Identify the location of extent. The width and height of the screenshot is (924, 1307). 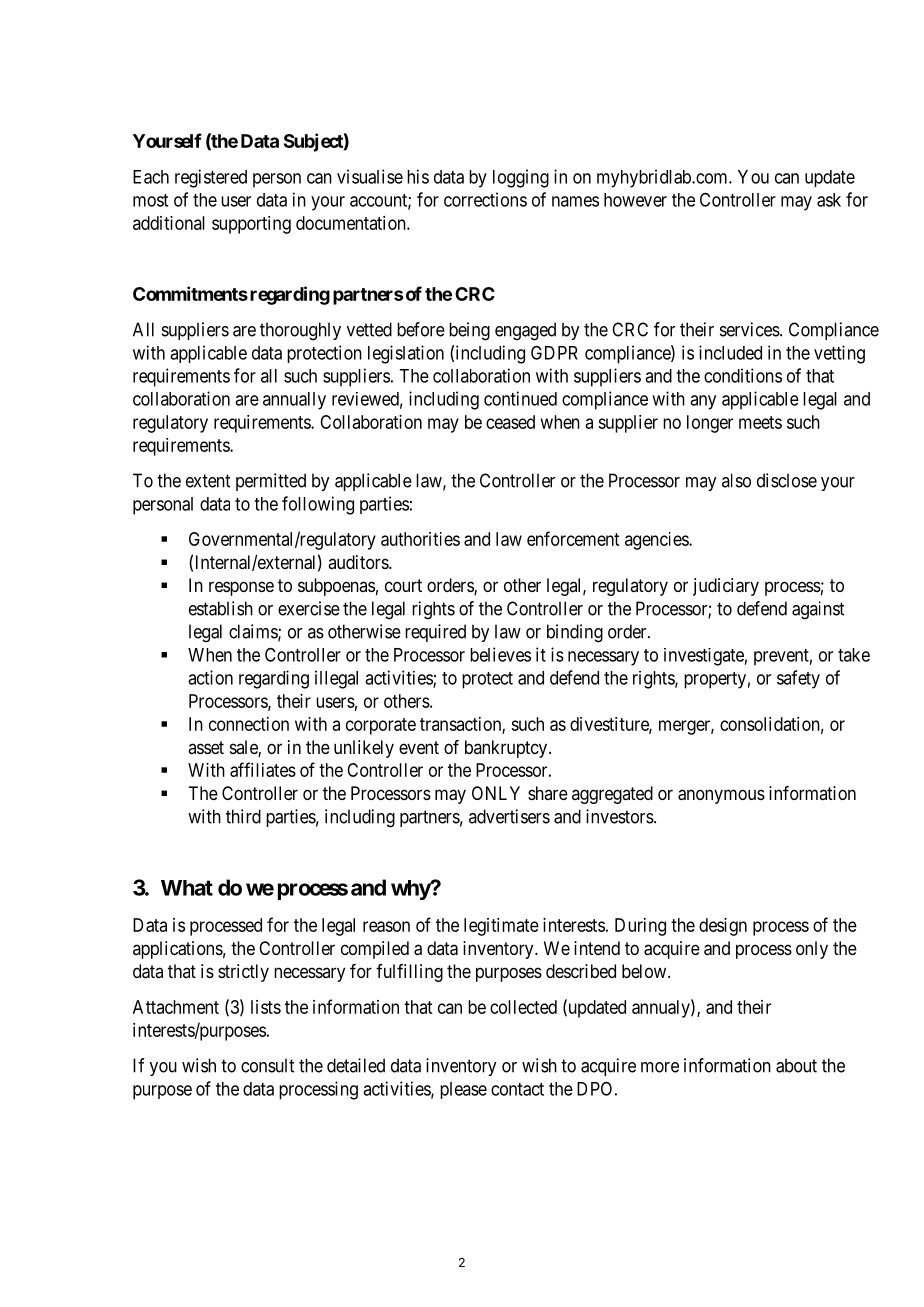
(208, 481).
